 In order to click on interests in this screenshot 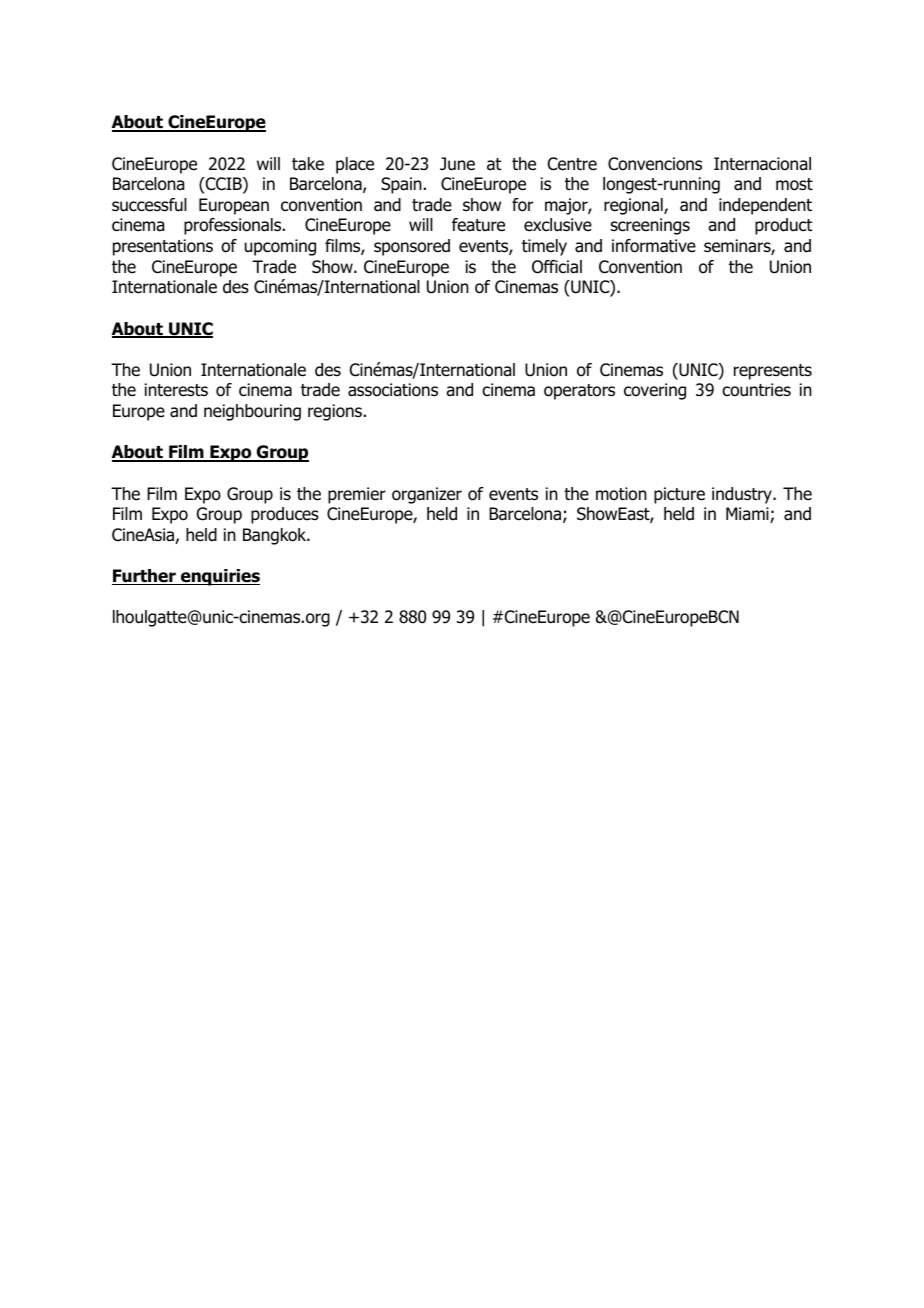, I will do `click(176, 390)`.
